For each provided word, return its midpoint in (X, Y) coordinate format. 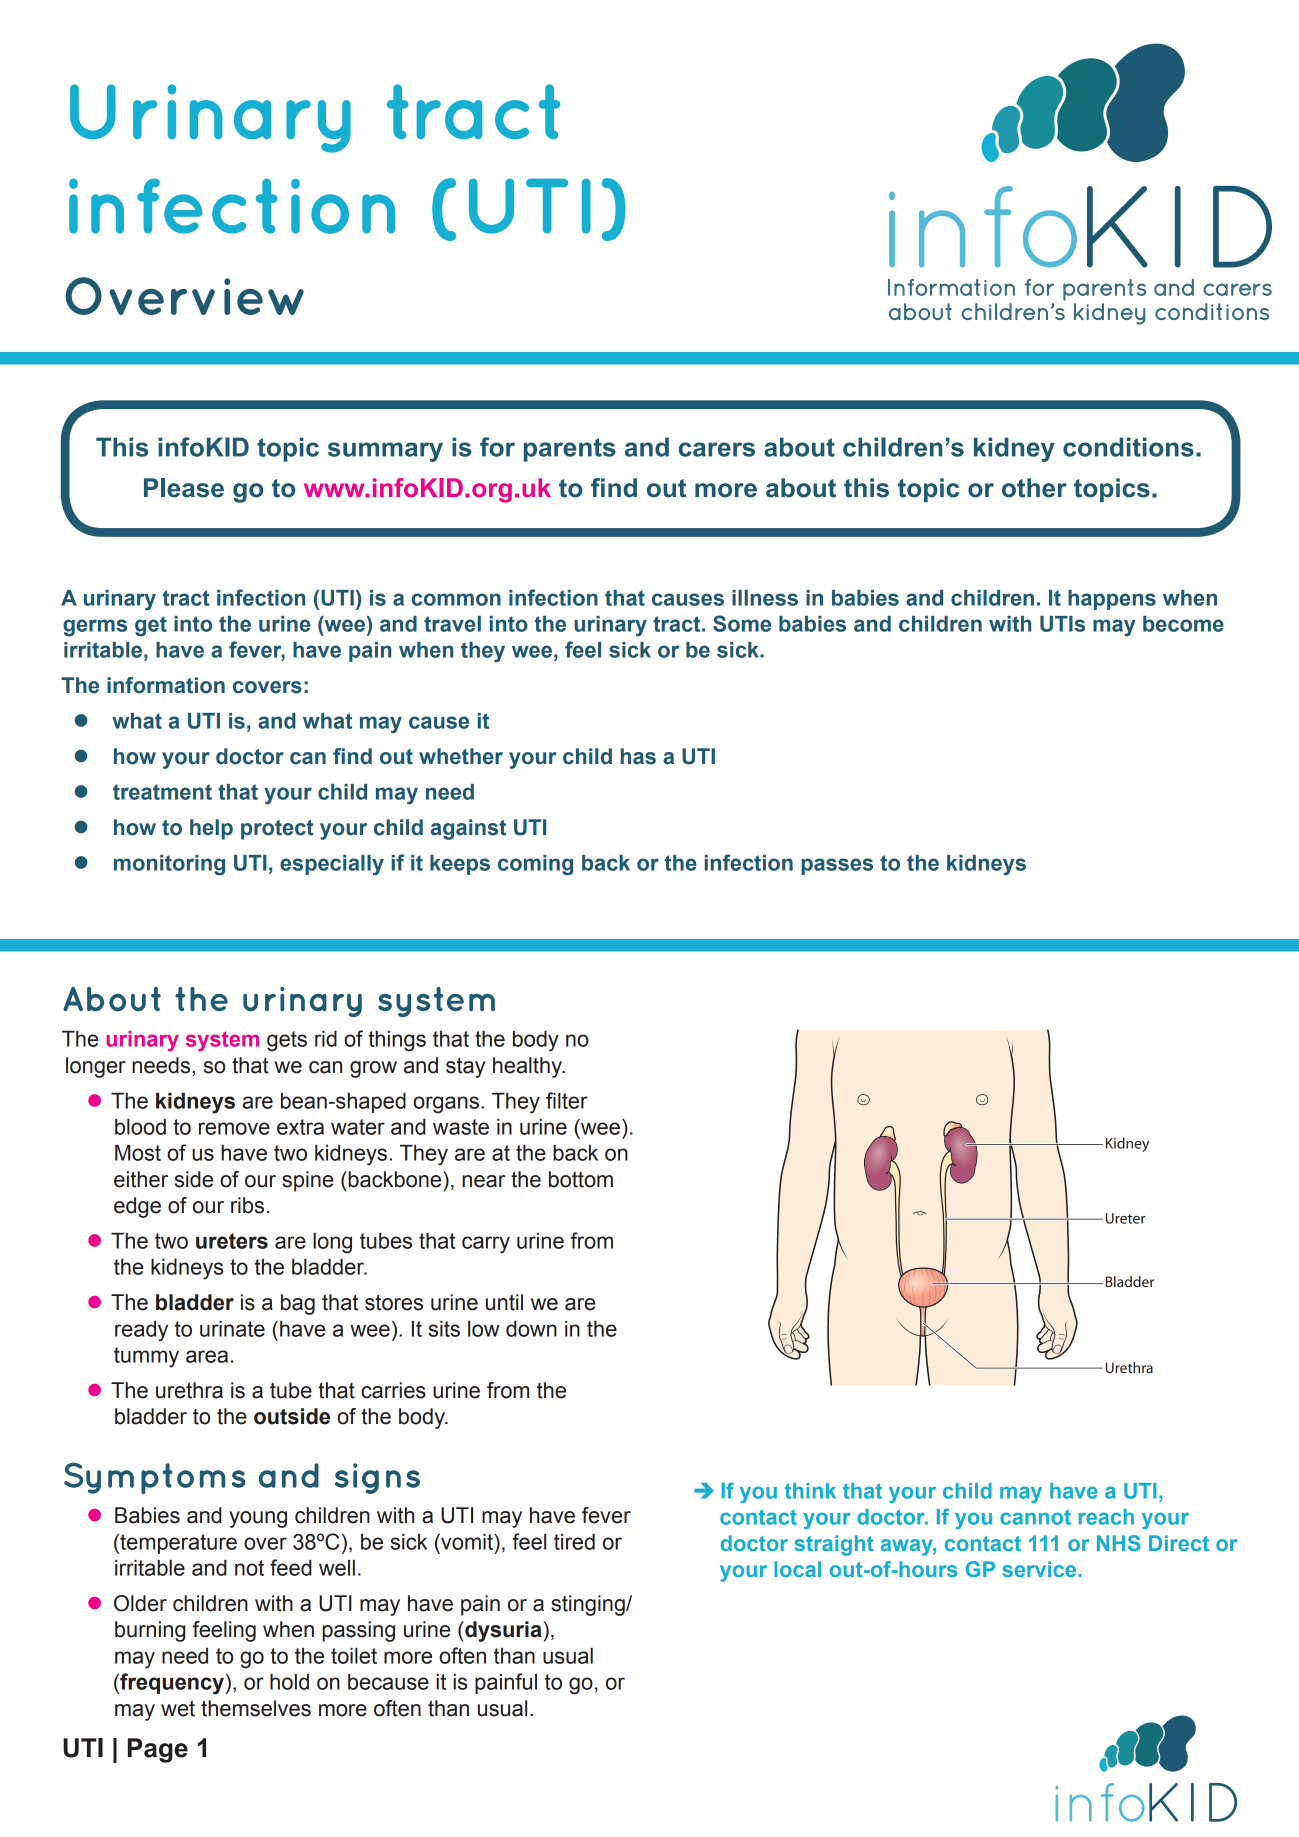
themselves (256, 1708)
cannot (1035, 1517)
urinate (232, 1329)
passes (837, 866)
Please (184, 488)
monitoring (169, 865)
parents (570, 450)
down (531, 1329)
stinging (589, 1605)
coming (535, 865)
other (1034, 488)
